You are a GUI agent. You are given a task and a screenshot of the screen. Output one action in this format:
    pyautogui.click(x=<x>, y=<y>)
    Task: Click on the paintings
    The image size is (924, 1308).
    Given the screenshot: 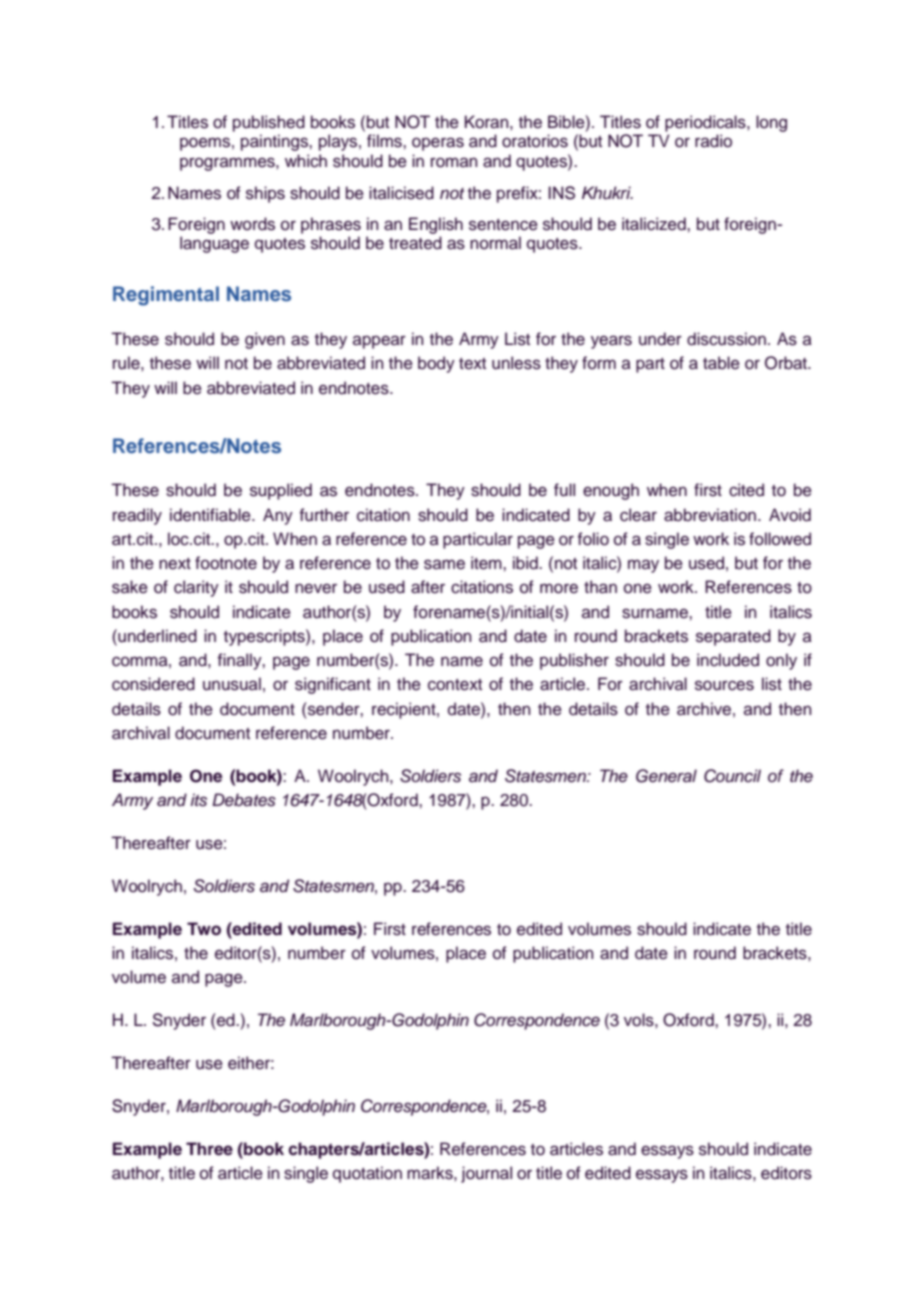 What is the action you would take?
    pyautogui.click(x=275, y=142)
